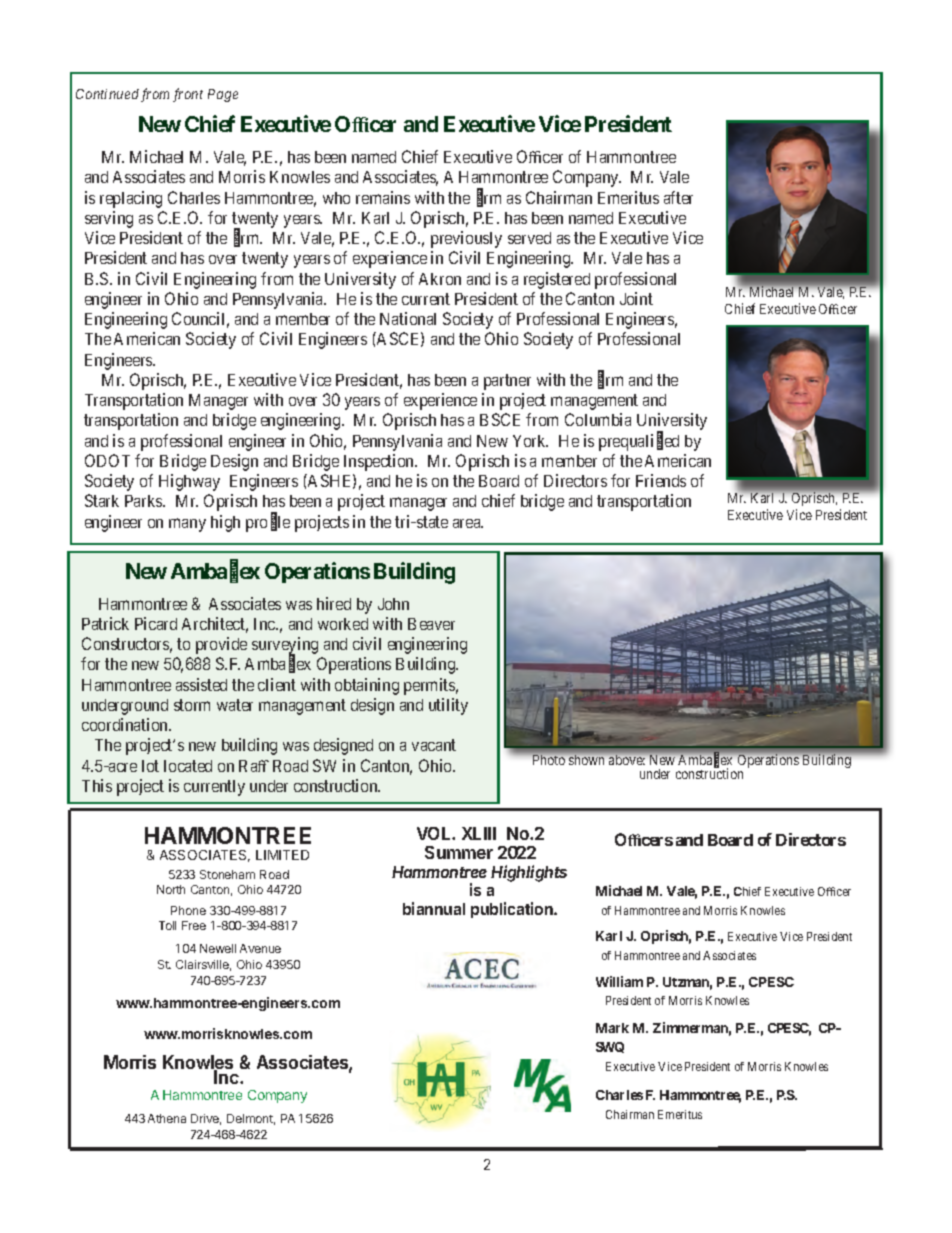 This document has height=1233, width=952. What do you see at coordinates (156, 623) in the document?
I see `Picard` at bounding box center [156, 623].
